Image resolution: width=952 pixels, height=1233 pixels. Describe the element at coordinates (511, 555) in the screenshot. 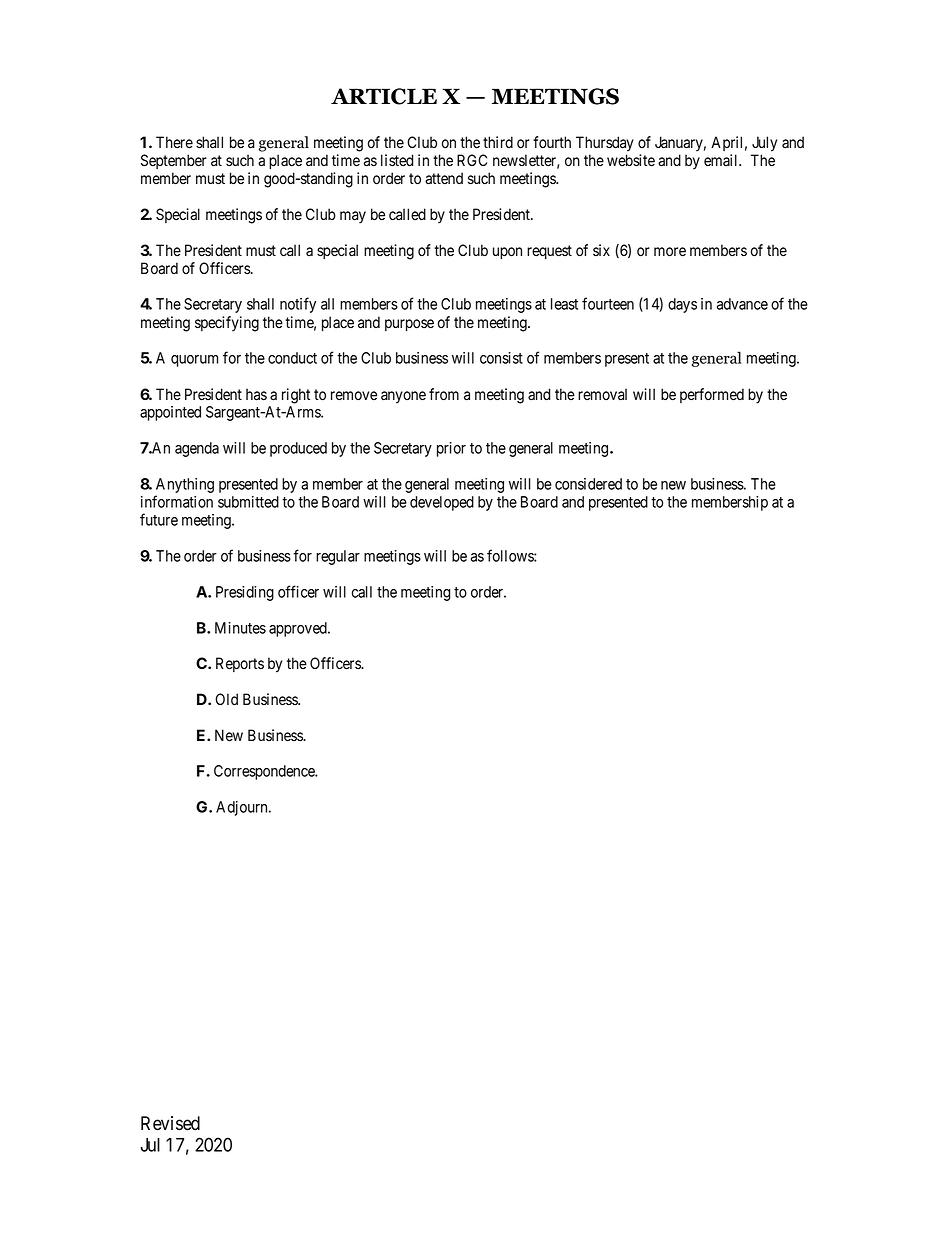

I see `follows` at that location.
